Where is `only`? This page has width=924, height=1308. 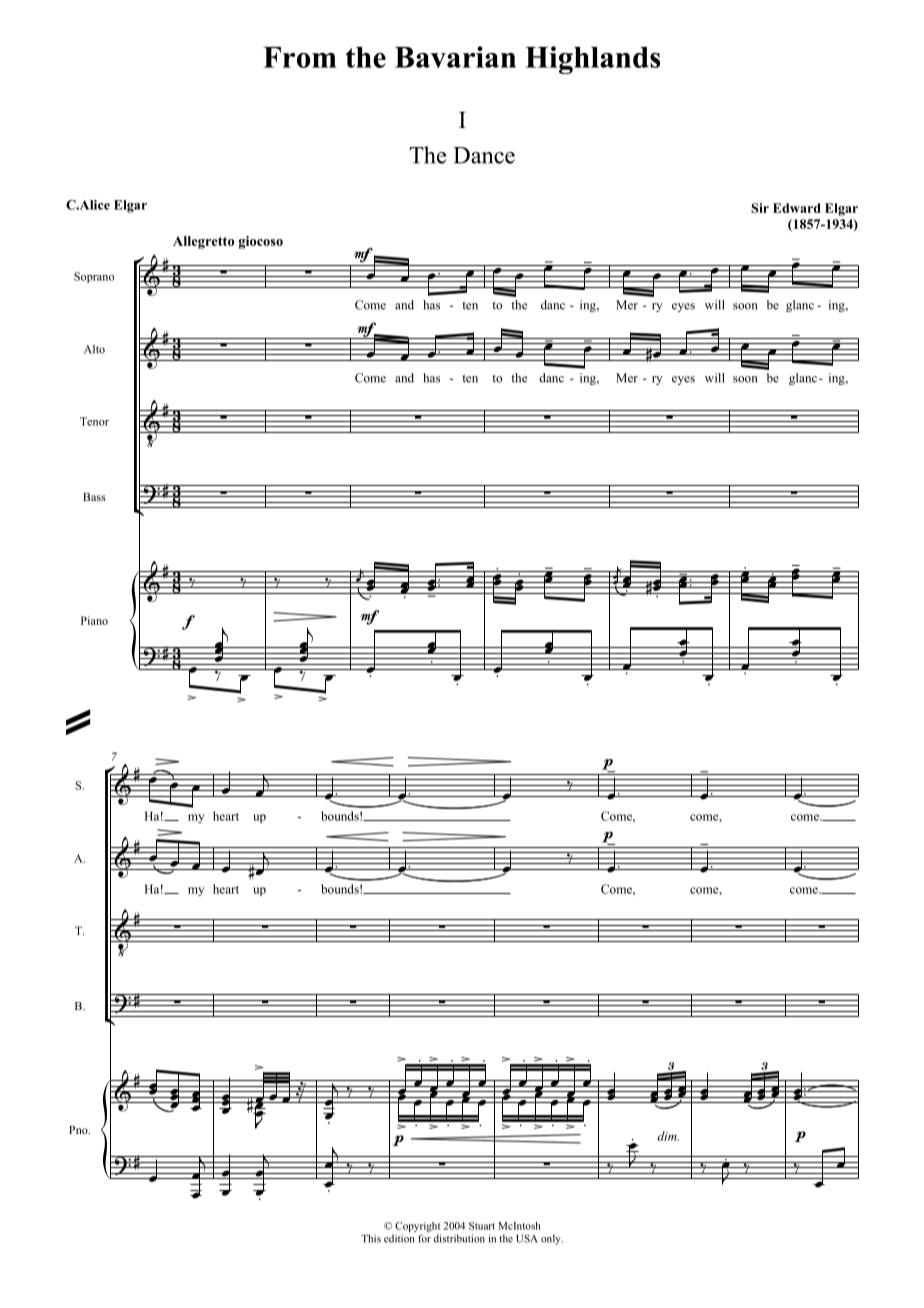
only is located at coordinates (552, 1239).
